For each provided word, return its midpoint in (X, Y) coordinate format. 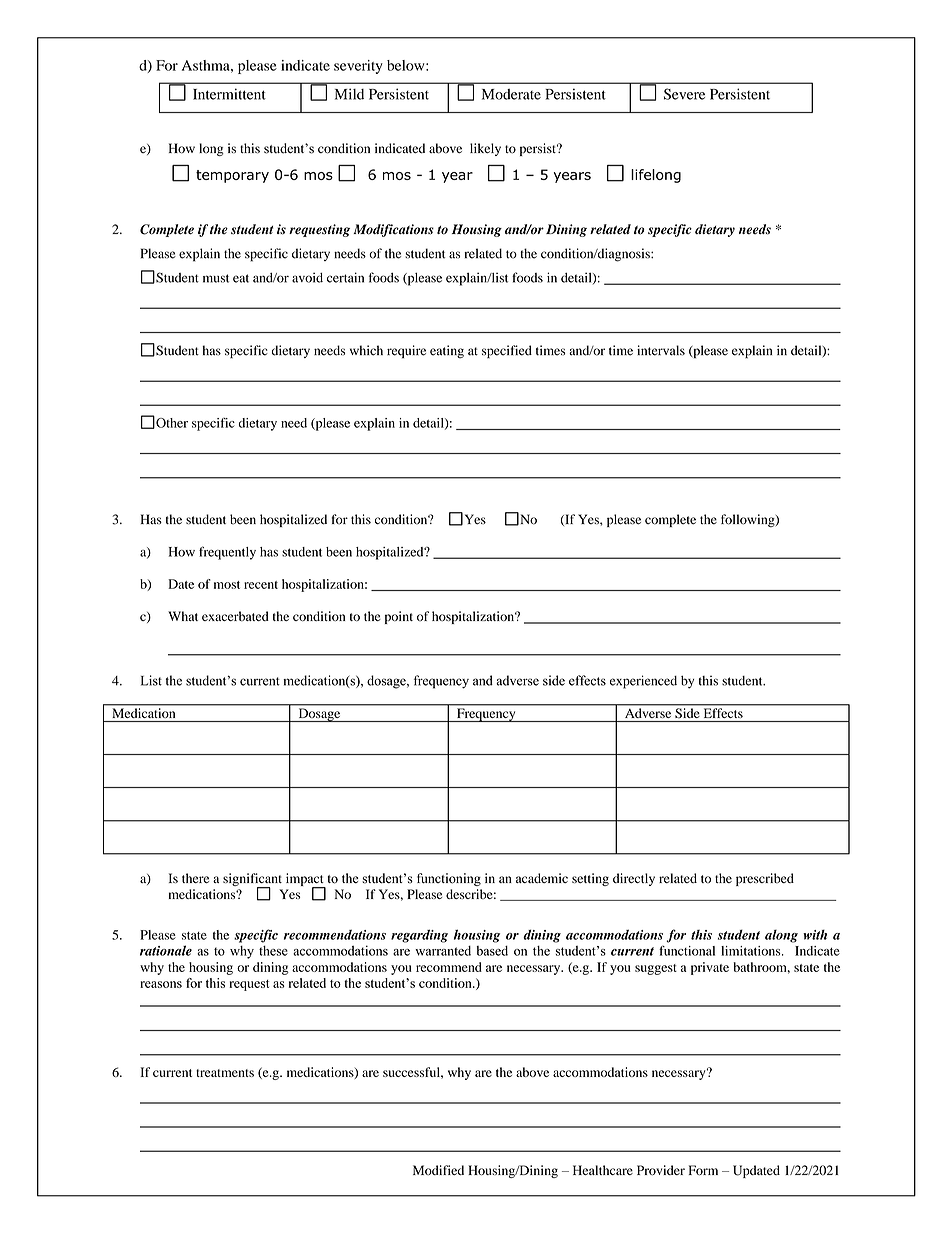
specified (507, 352)
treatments (225, 1073)
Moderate (511, 94)
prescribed (765, 879)
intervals (661, 350)
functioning (449, 879)
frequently (227, 553)
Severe (684, 94)
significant (252, 880)
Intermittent (229, 94)
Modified (438, 1170)
